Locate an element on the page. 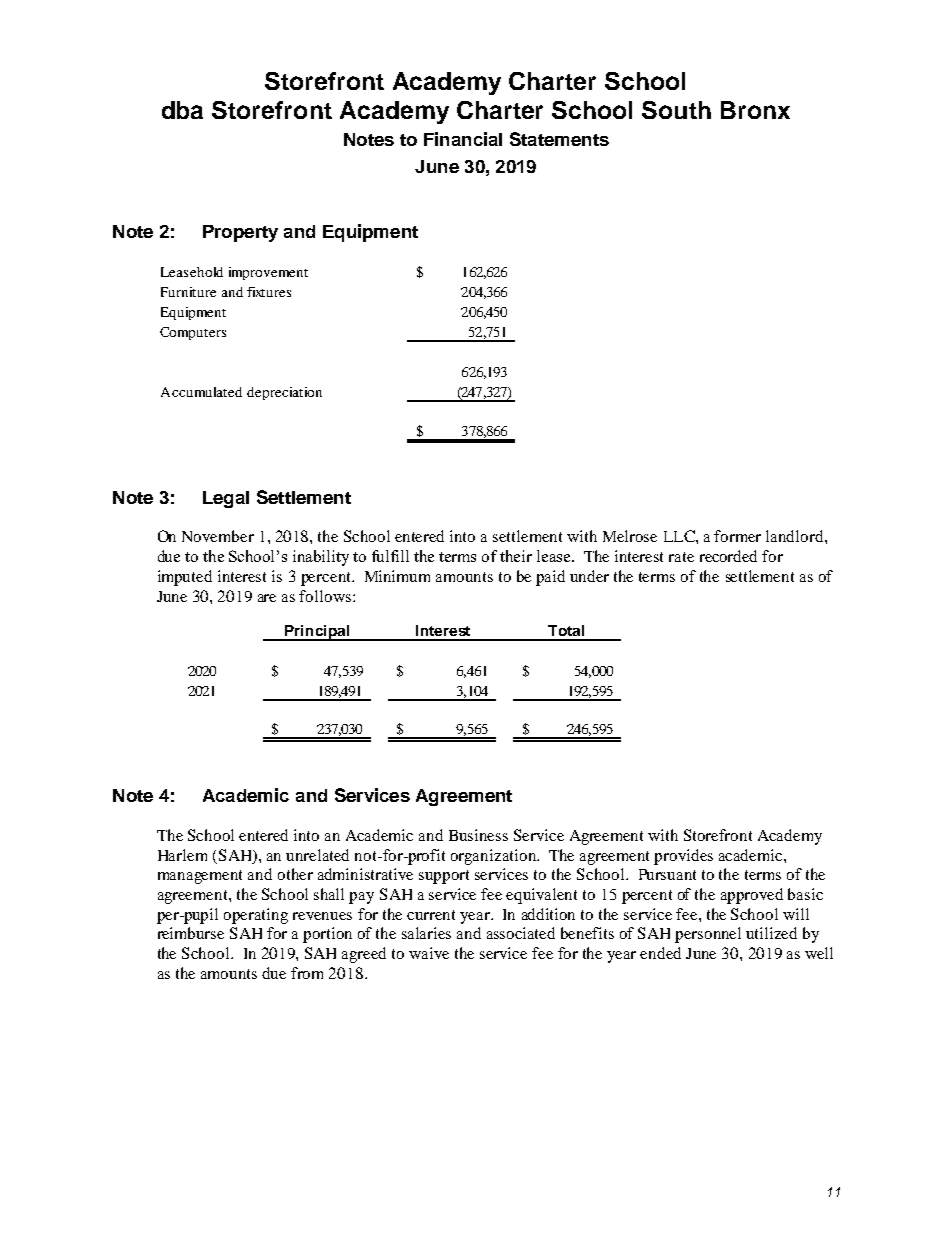  Financial is located at coordinates (463, 139).
